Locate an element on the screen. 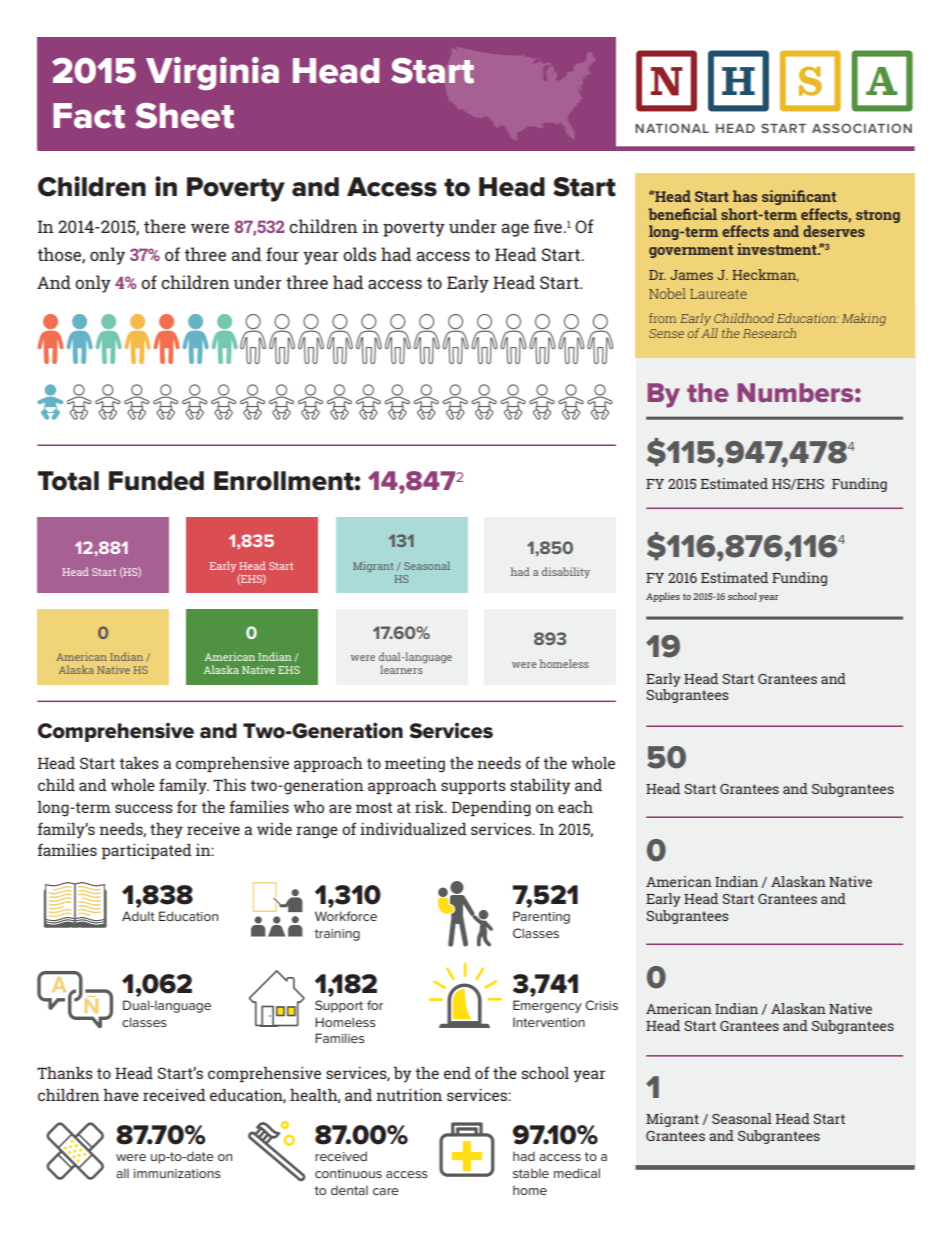 This screenshot has width=952, height=1233. learners is located at coordinates (401, 669).
